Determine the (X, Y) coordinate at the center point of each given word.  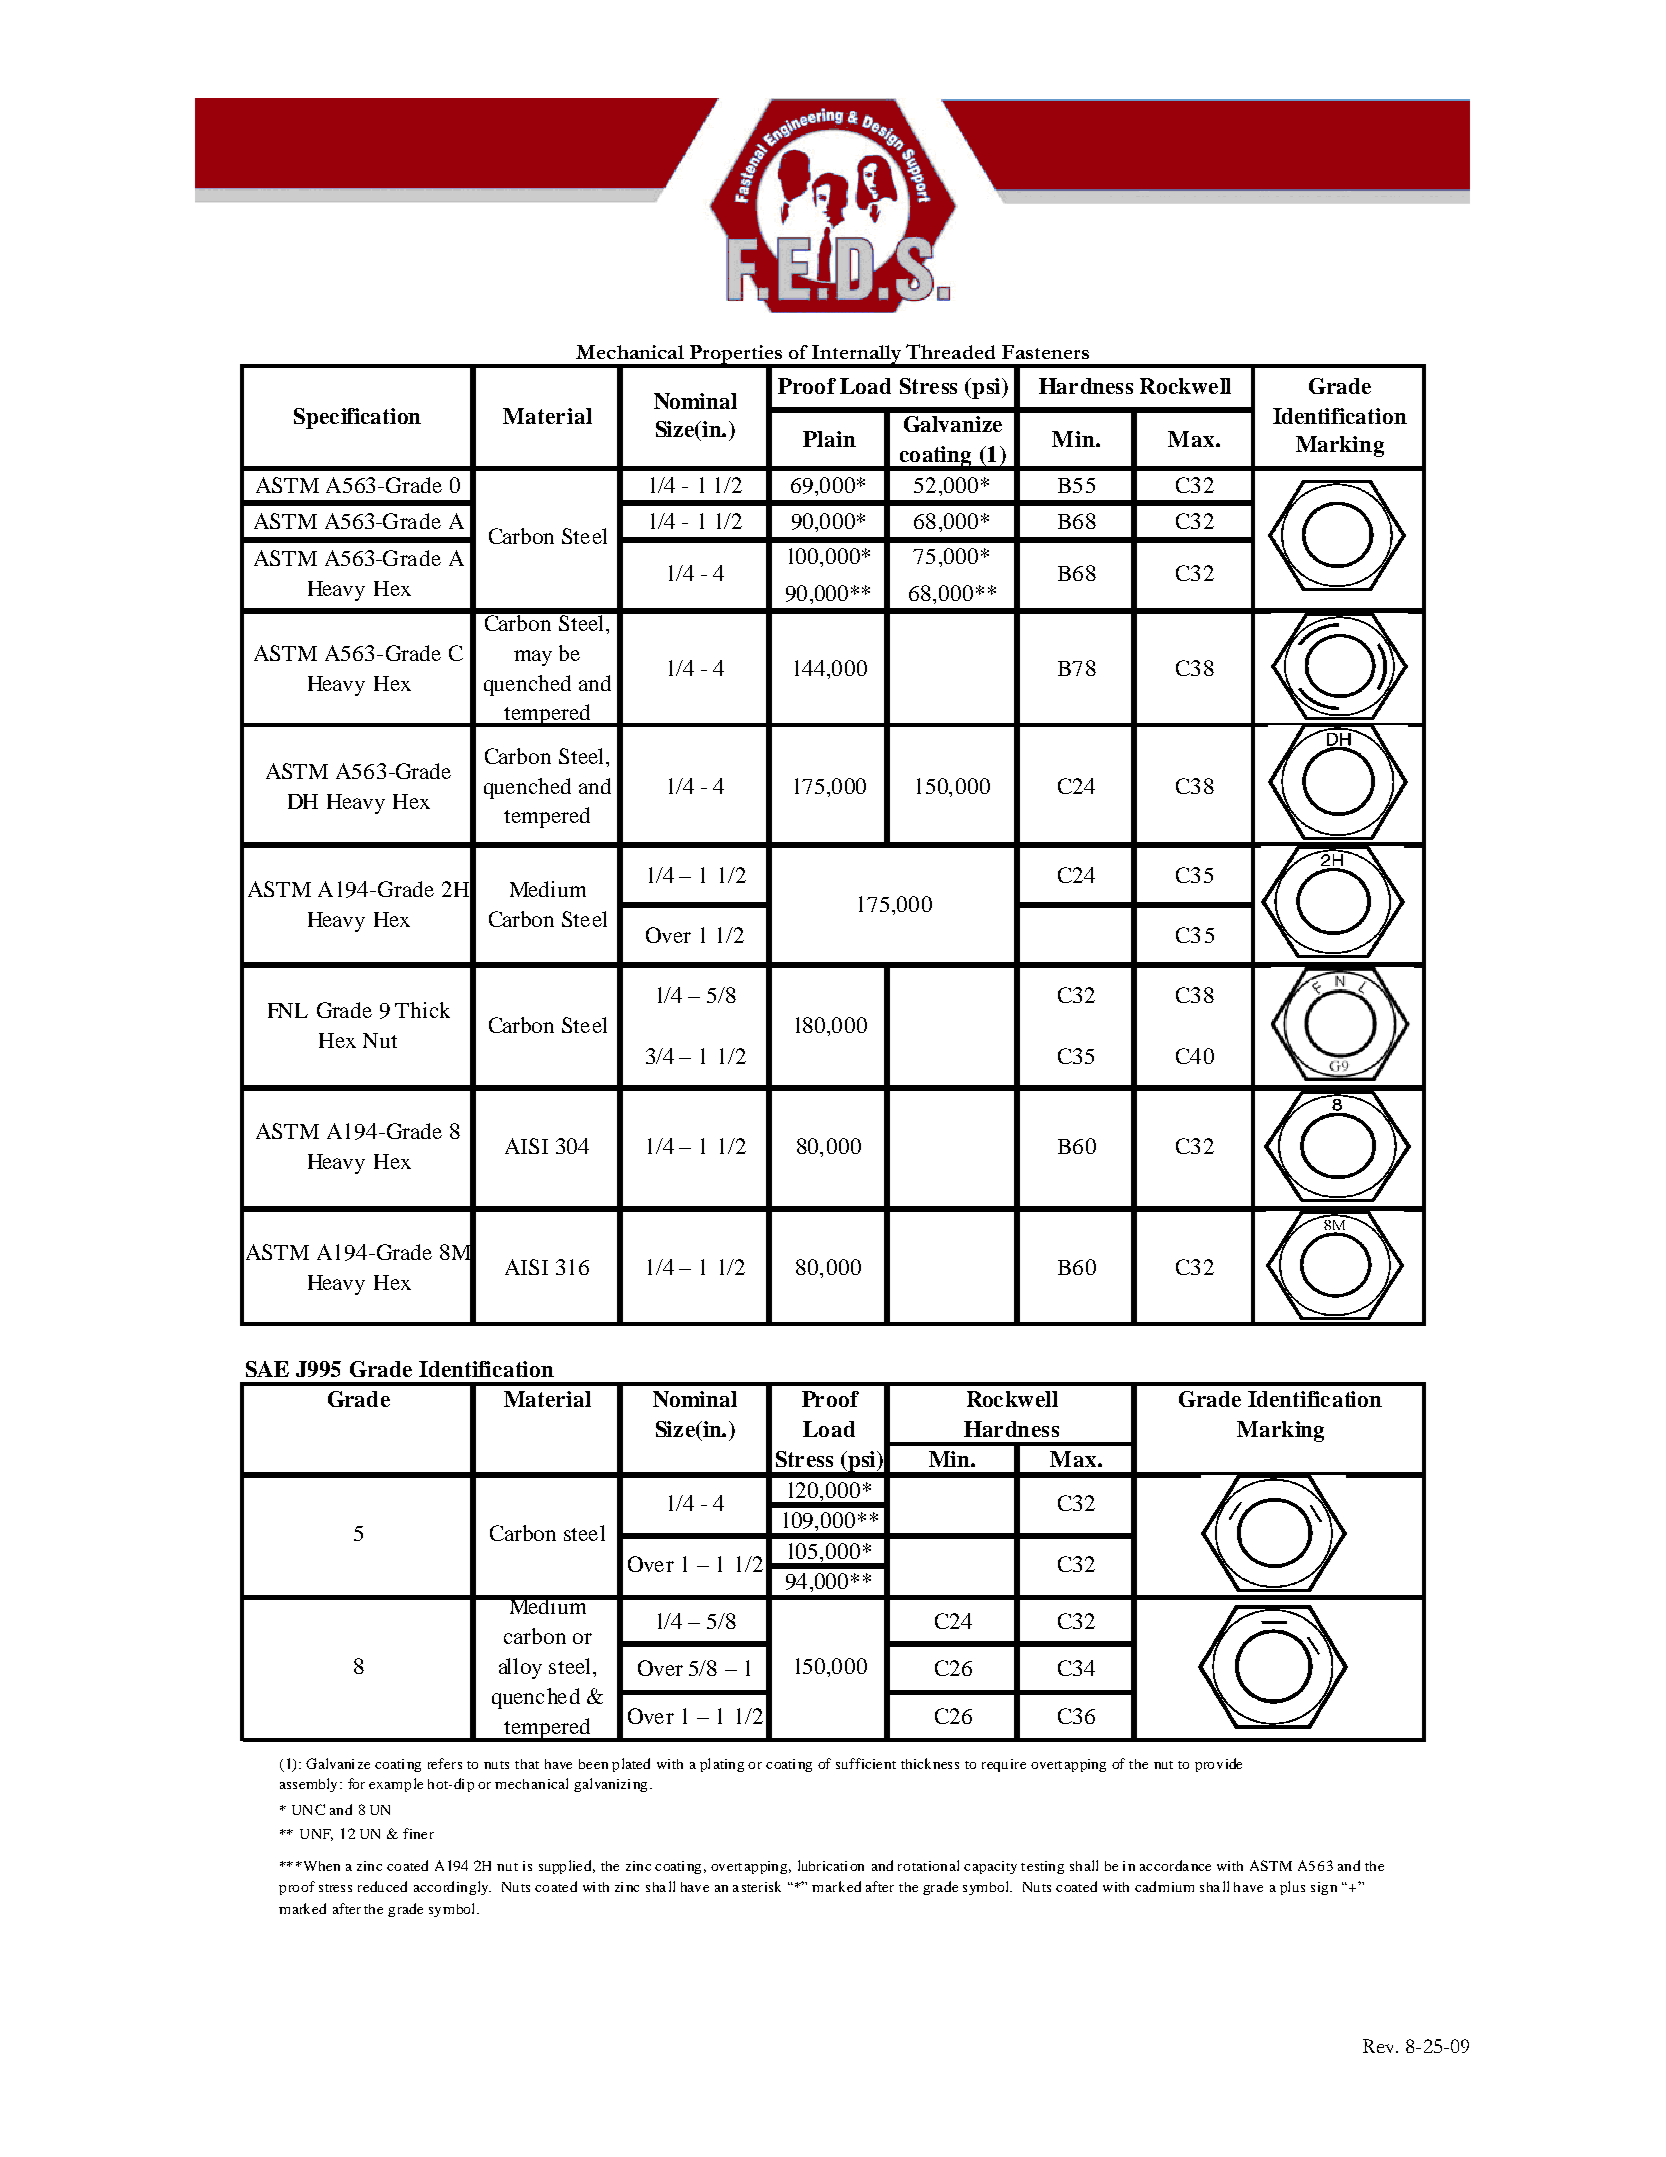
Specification (357, 418)
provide (1218, 1765)
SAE (267, 1369)
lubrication (831, 1865)
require (1004, 1765)
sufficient (866, 1763)
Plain (829, 439)
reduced (382, 1886)
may (533, 658)
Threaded (950, 351)
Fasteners (1045, 352)
